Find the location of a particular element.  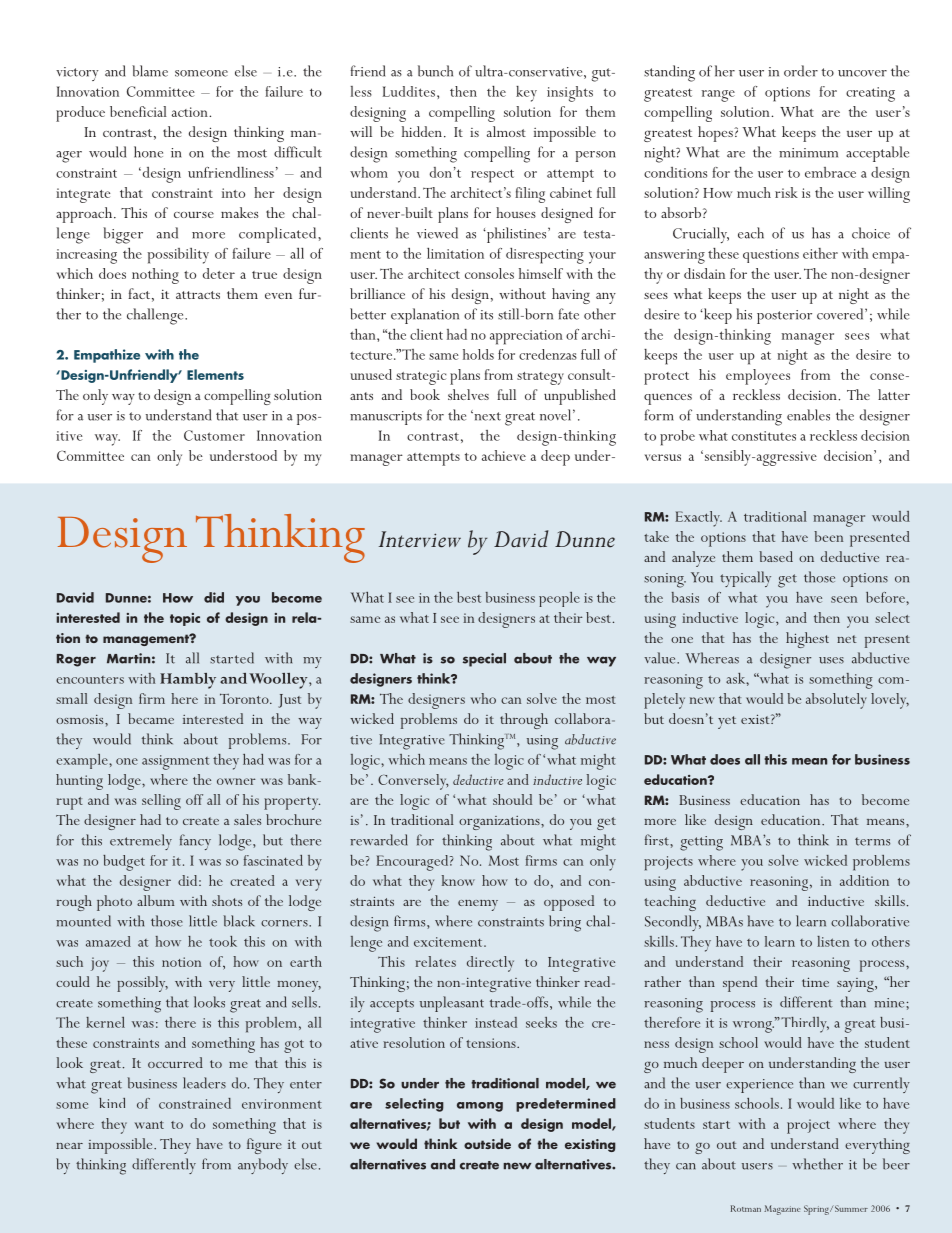

selling is located at coordinates (161, 802).
